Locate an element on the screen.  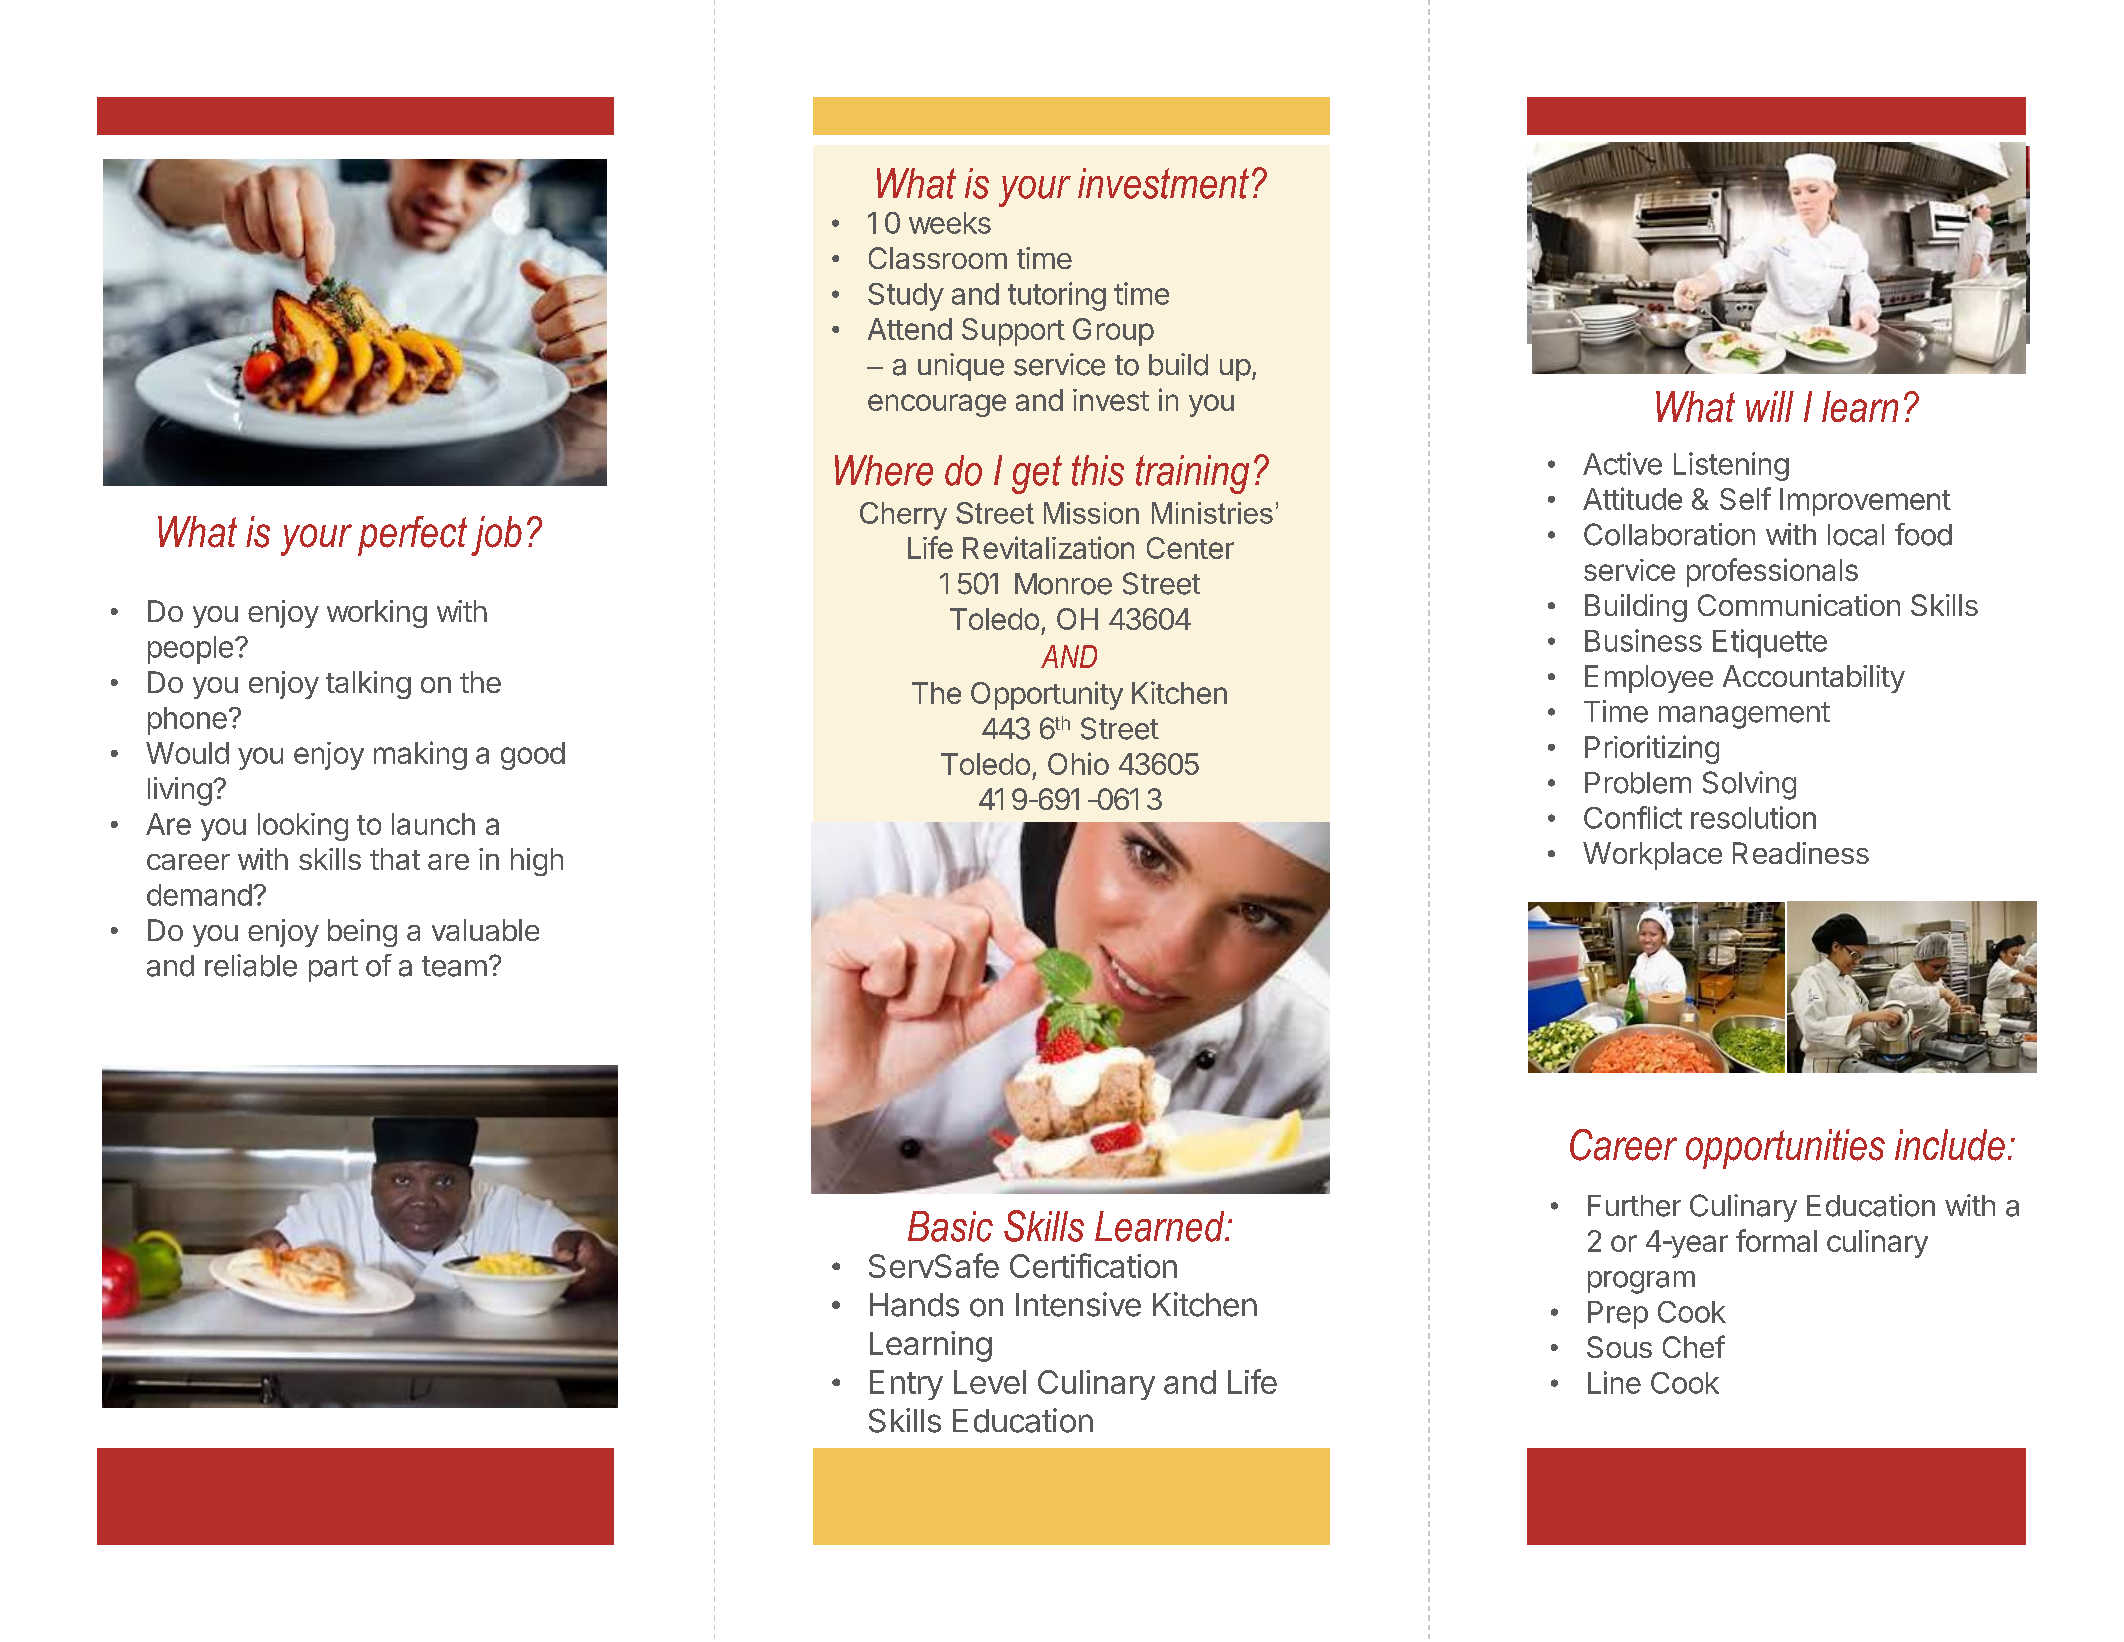
Entry is located at coordinates (906, 1385).
